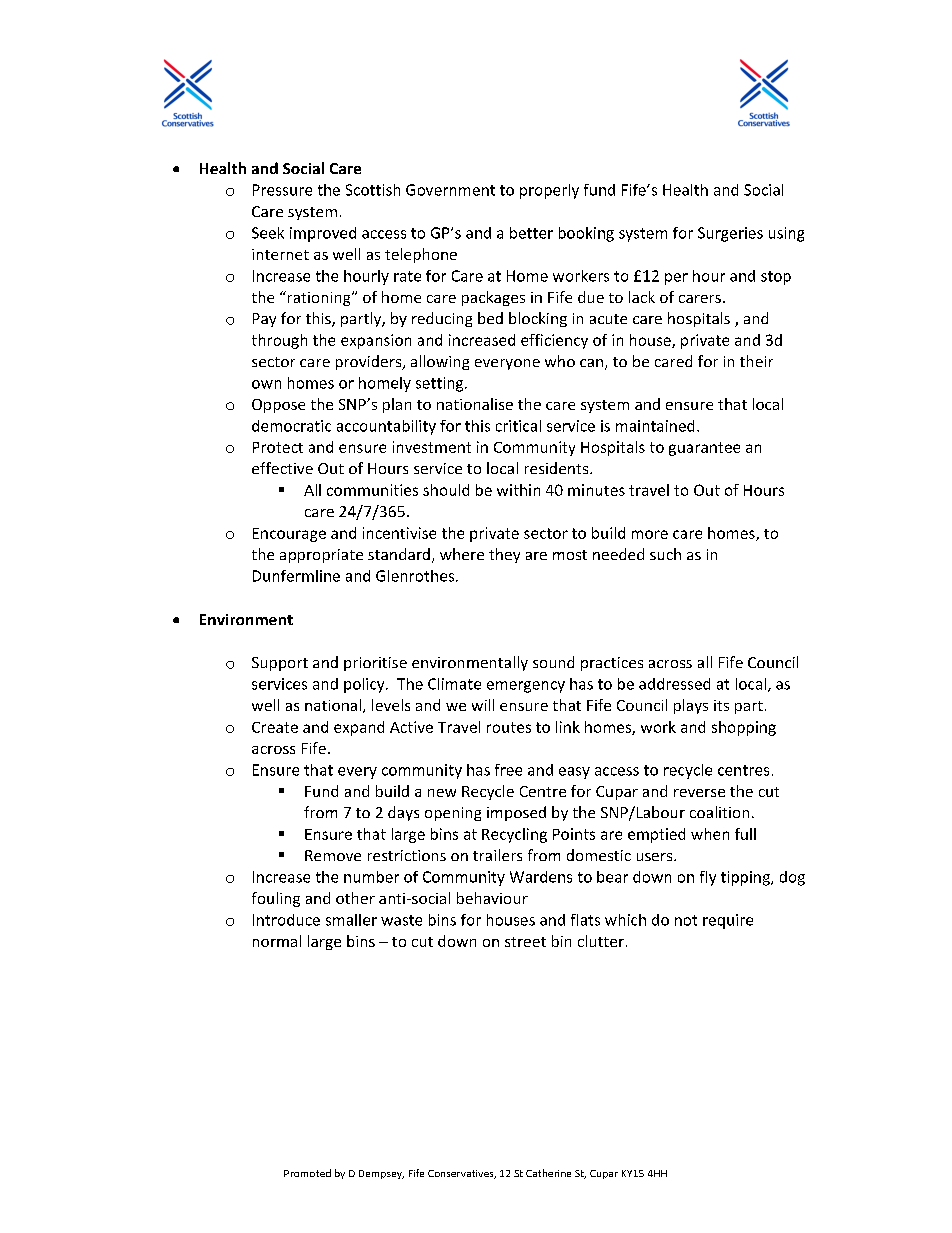 The height and width of the screenshot is (1233, 952). What do you see at coordinates (548, 1173) in the screenshot?
I see `Catherine` at bounding box center [548, 1173].
